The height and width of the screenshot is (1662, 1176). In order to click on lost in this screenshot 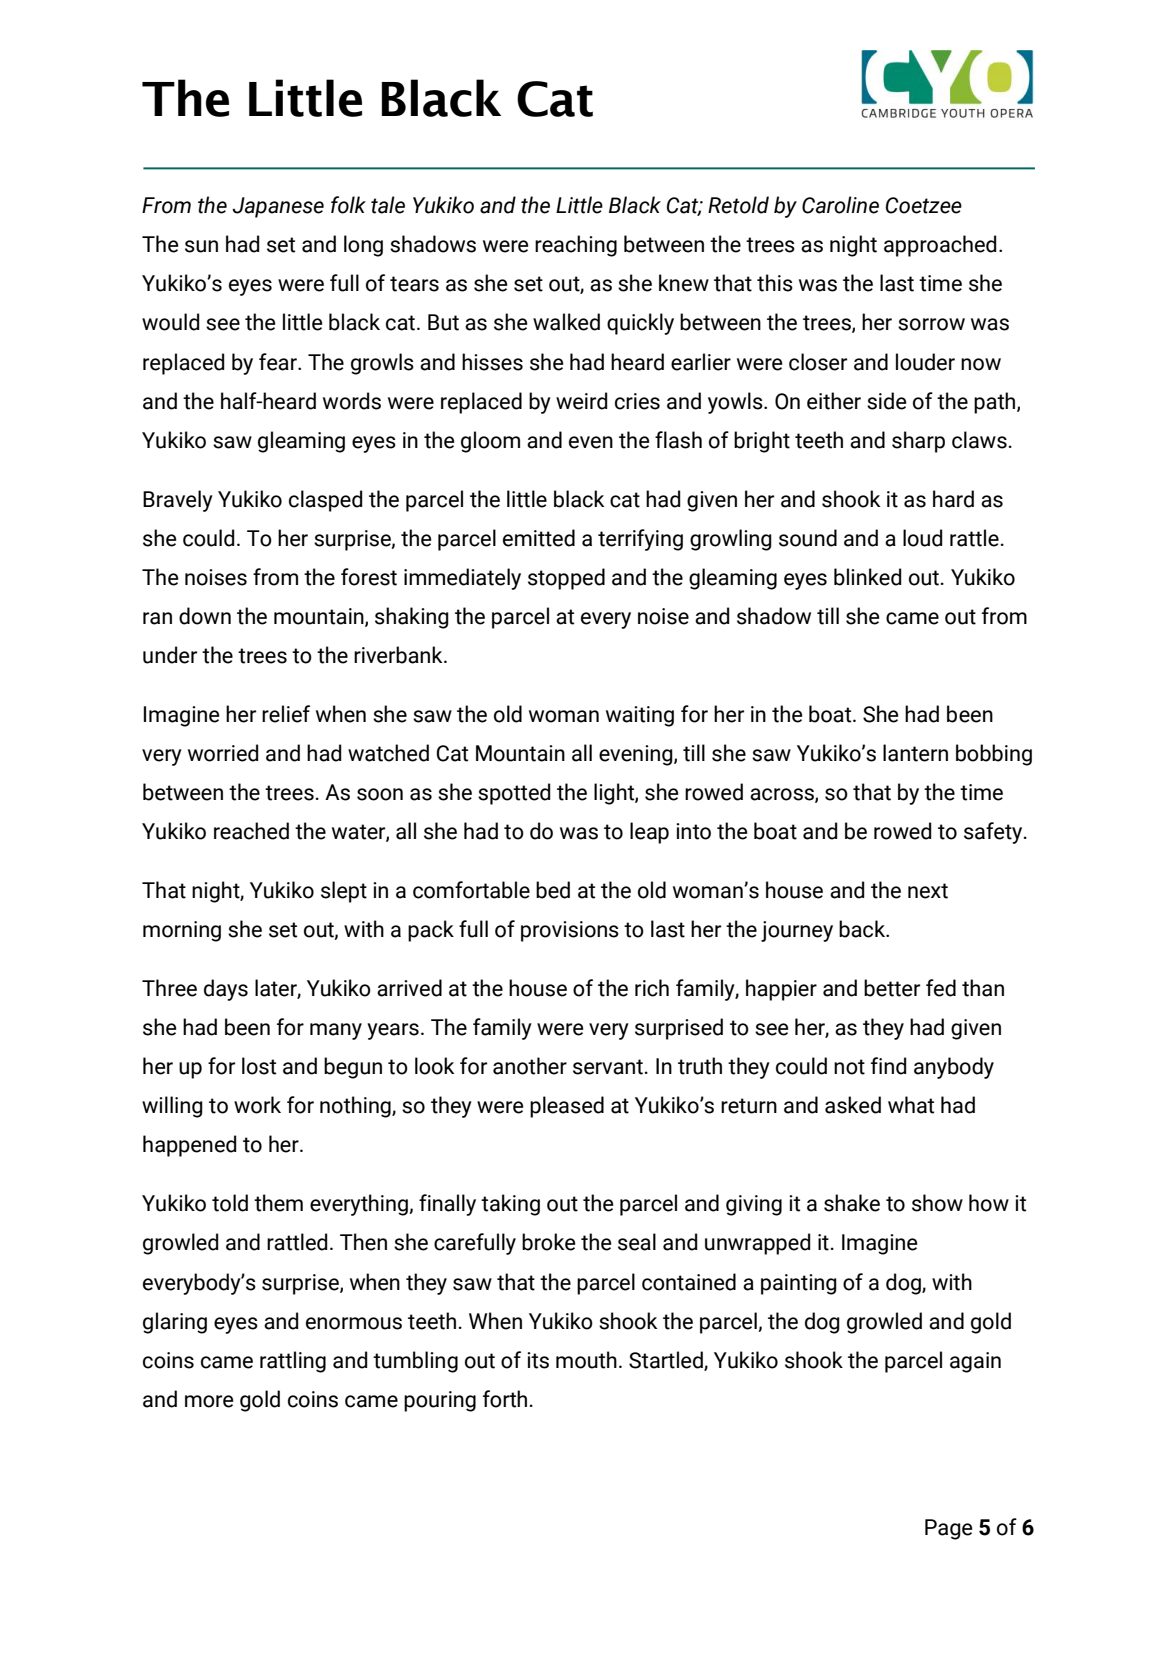, I will do `click(259, 1066)`.
